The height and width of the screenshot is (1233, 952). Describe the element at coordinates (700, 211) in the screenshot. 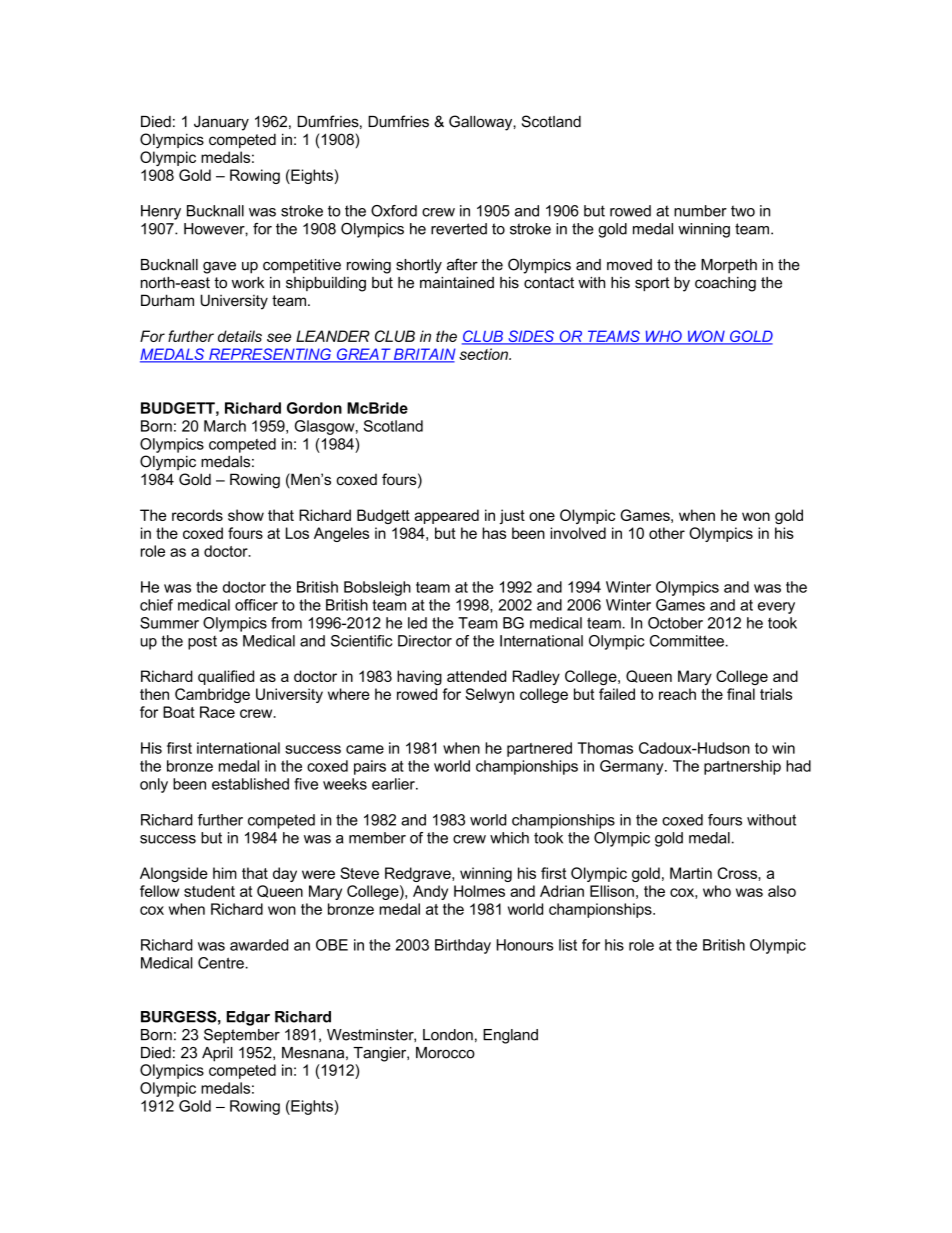

I see `number` at that location.
